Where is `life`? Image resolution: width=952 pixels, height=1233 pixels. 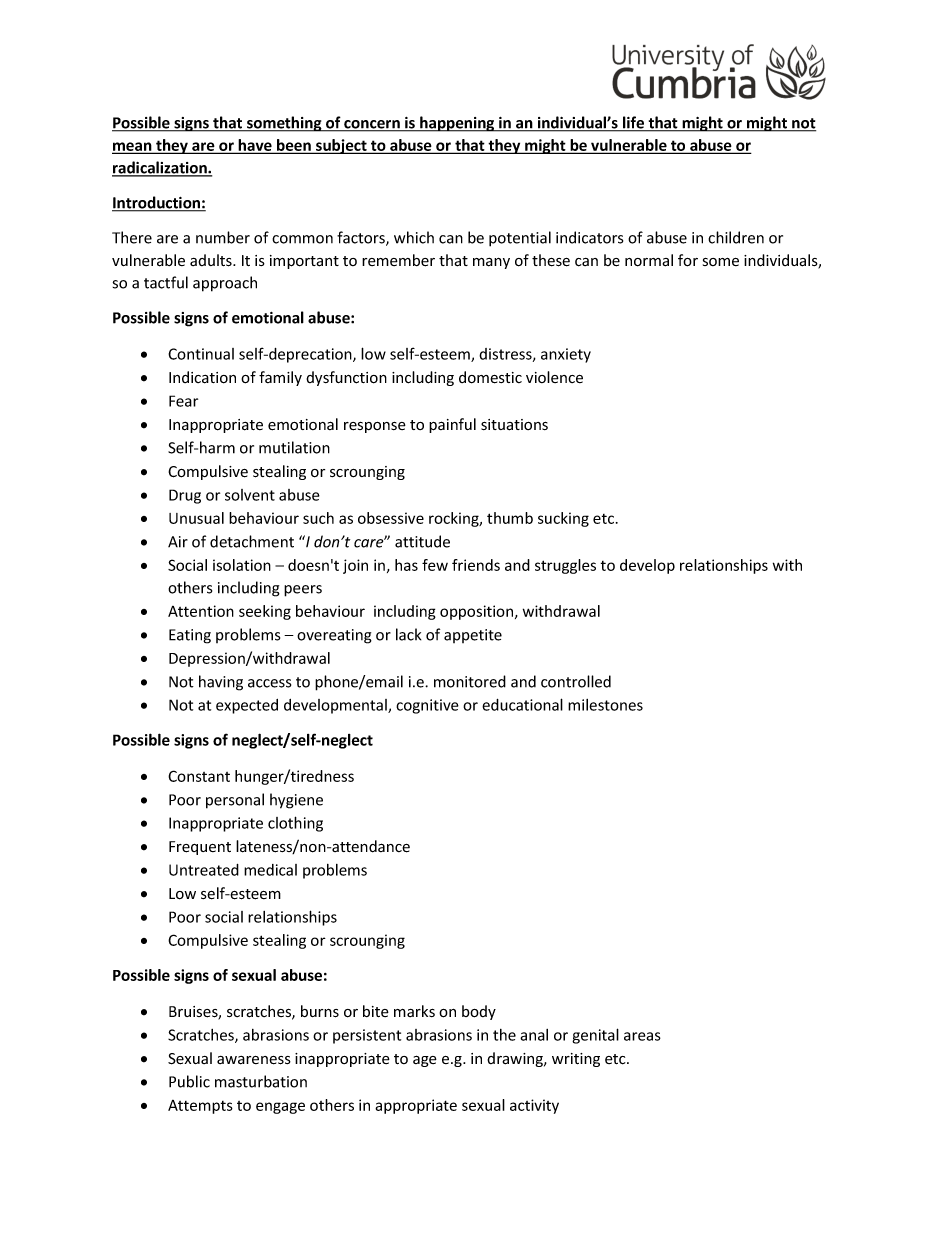 life is located at coordinates (634, 123).
